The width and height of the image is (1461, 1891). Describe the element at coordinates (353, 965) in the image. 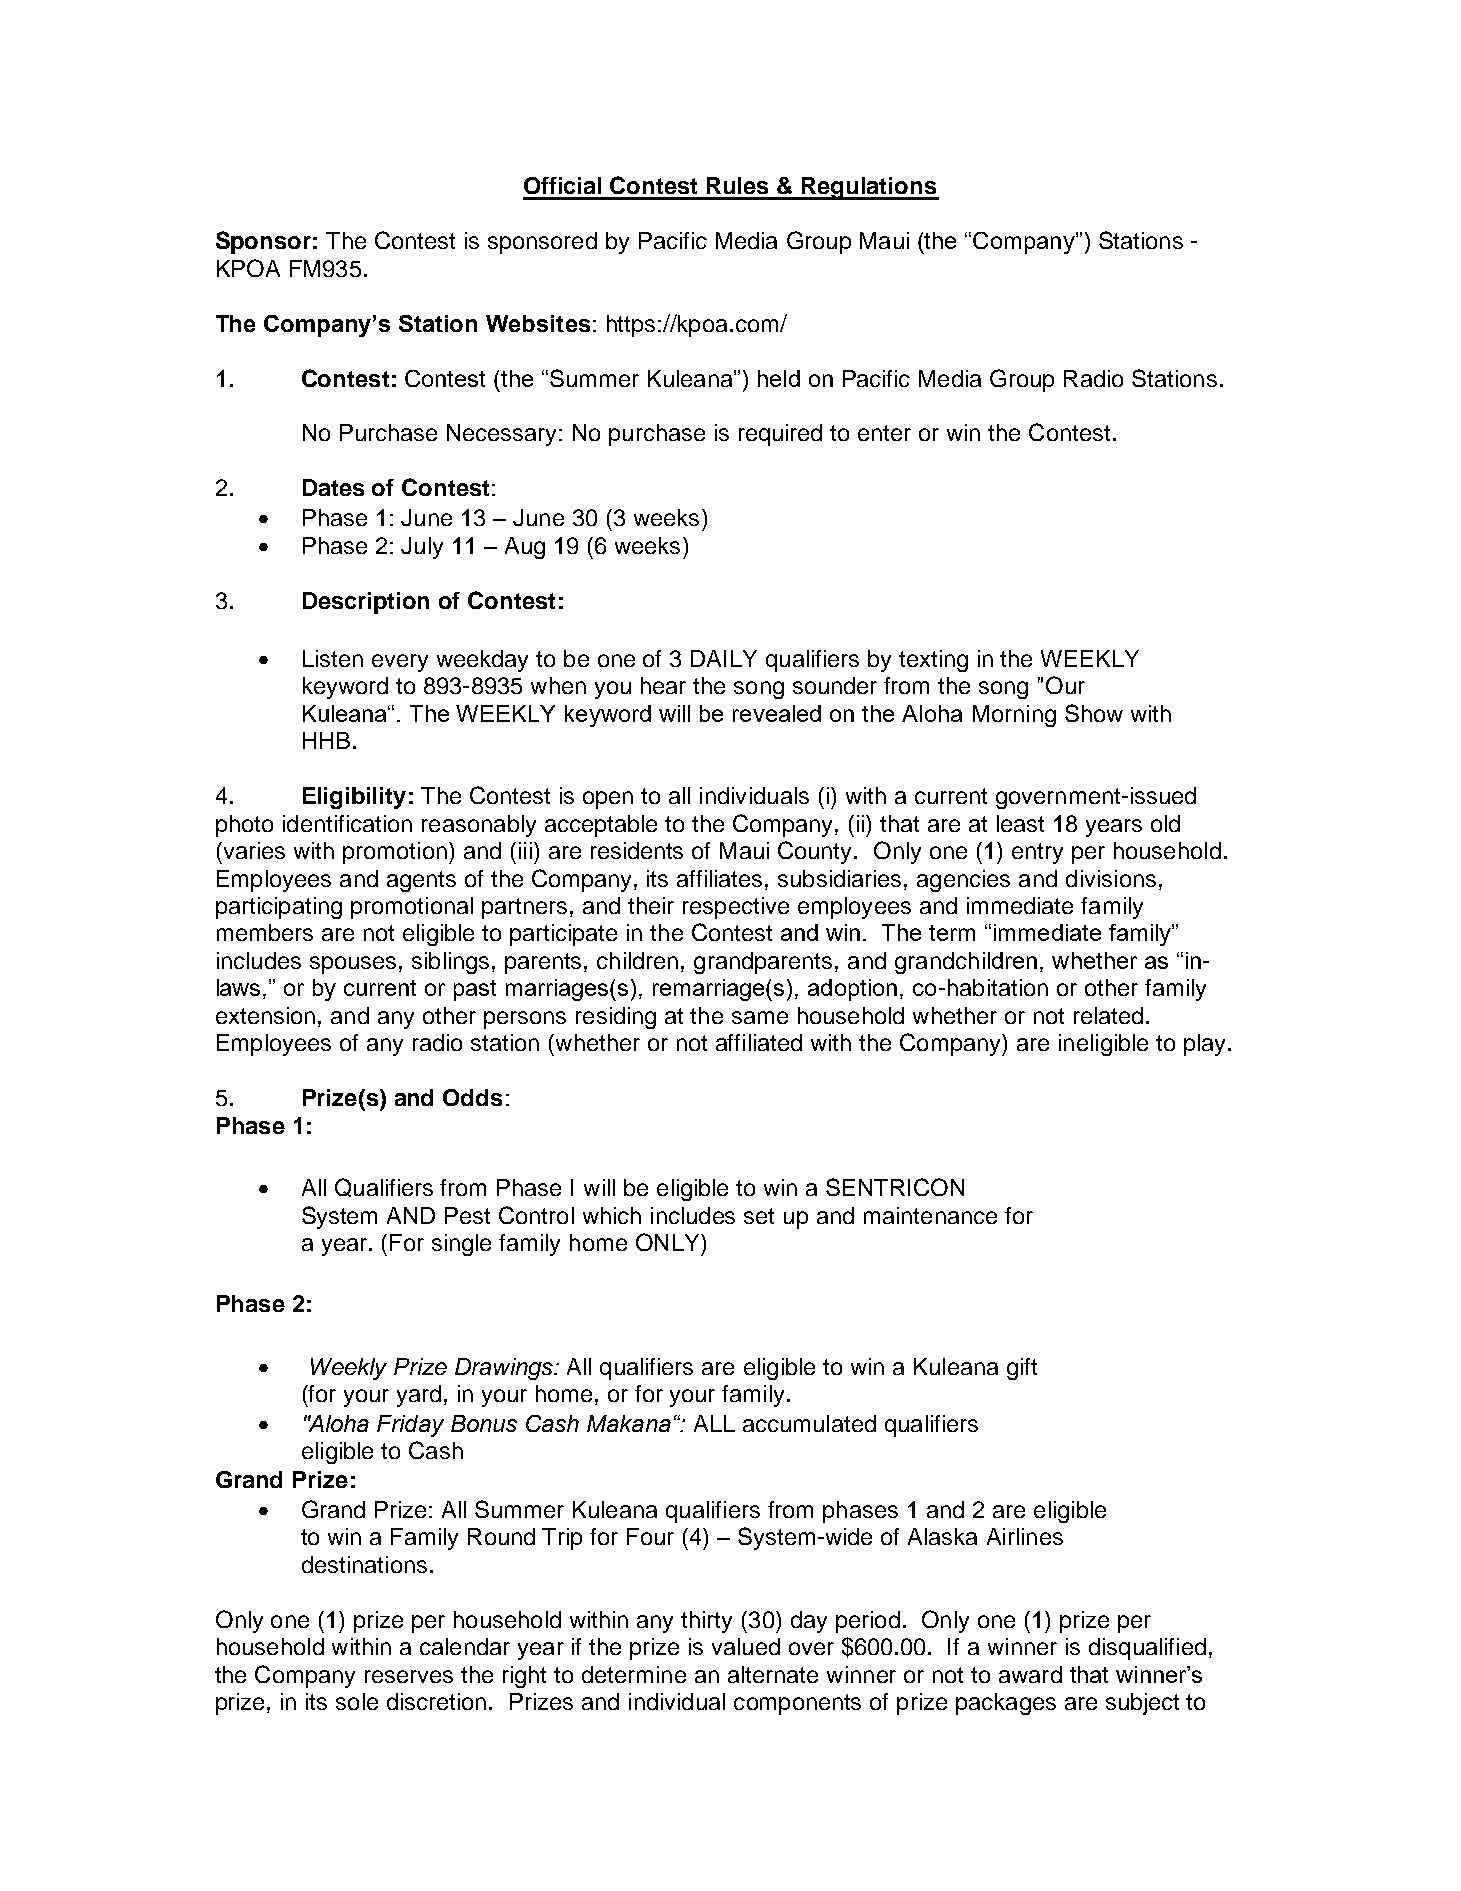

I see `spouses` at that location.
